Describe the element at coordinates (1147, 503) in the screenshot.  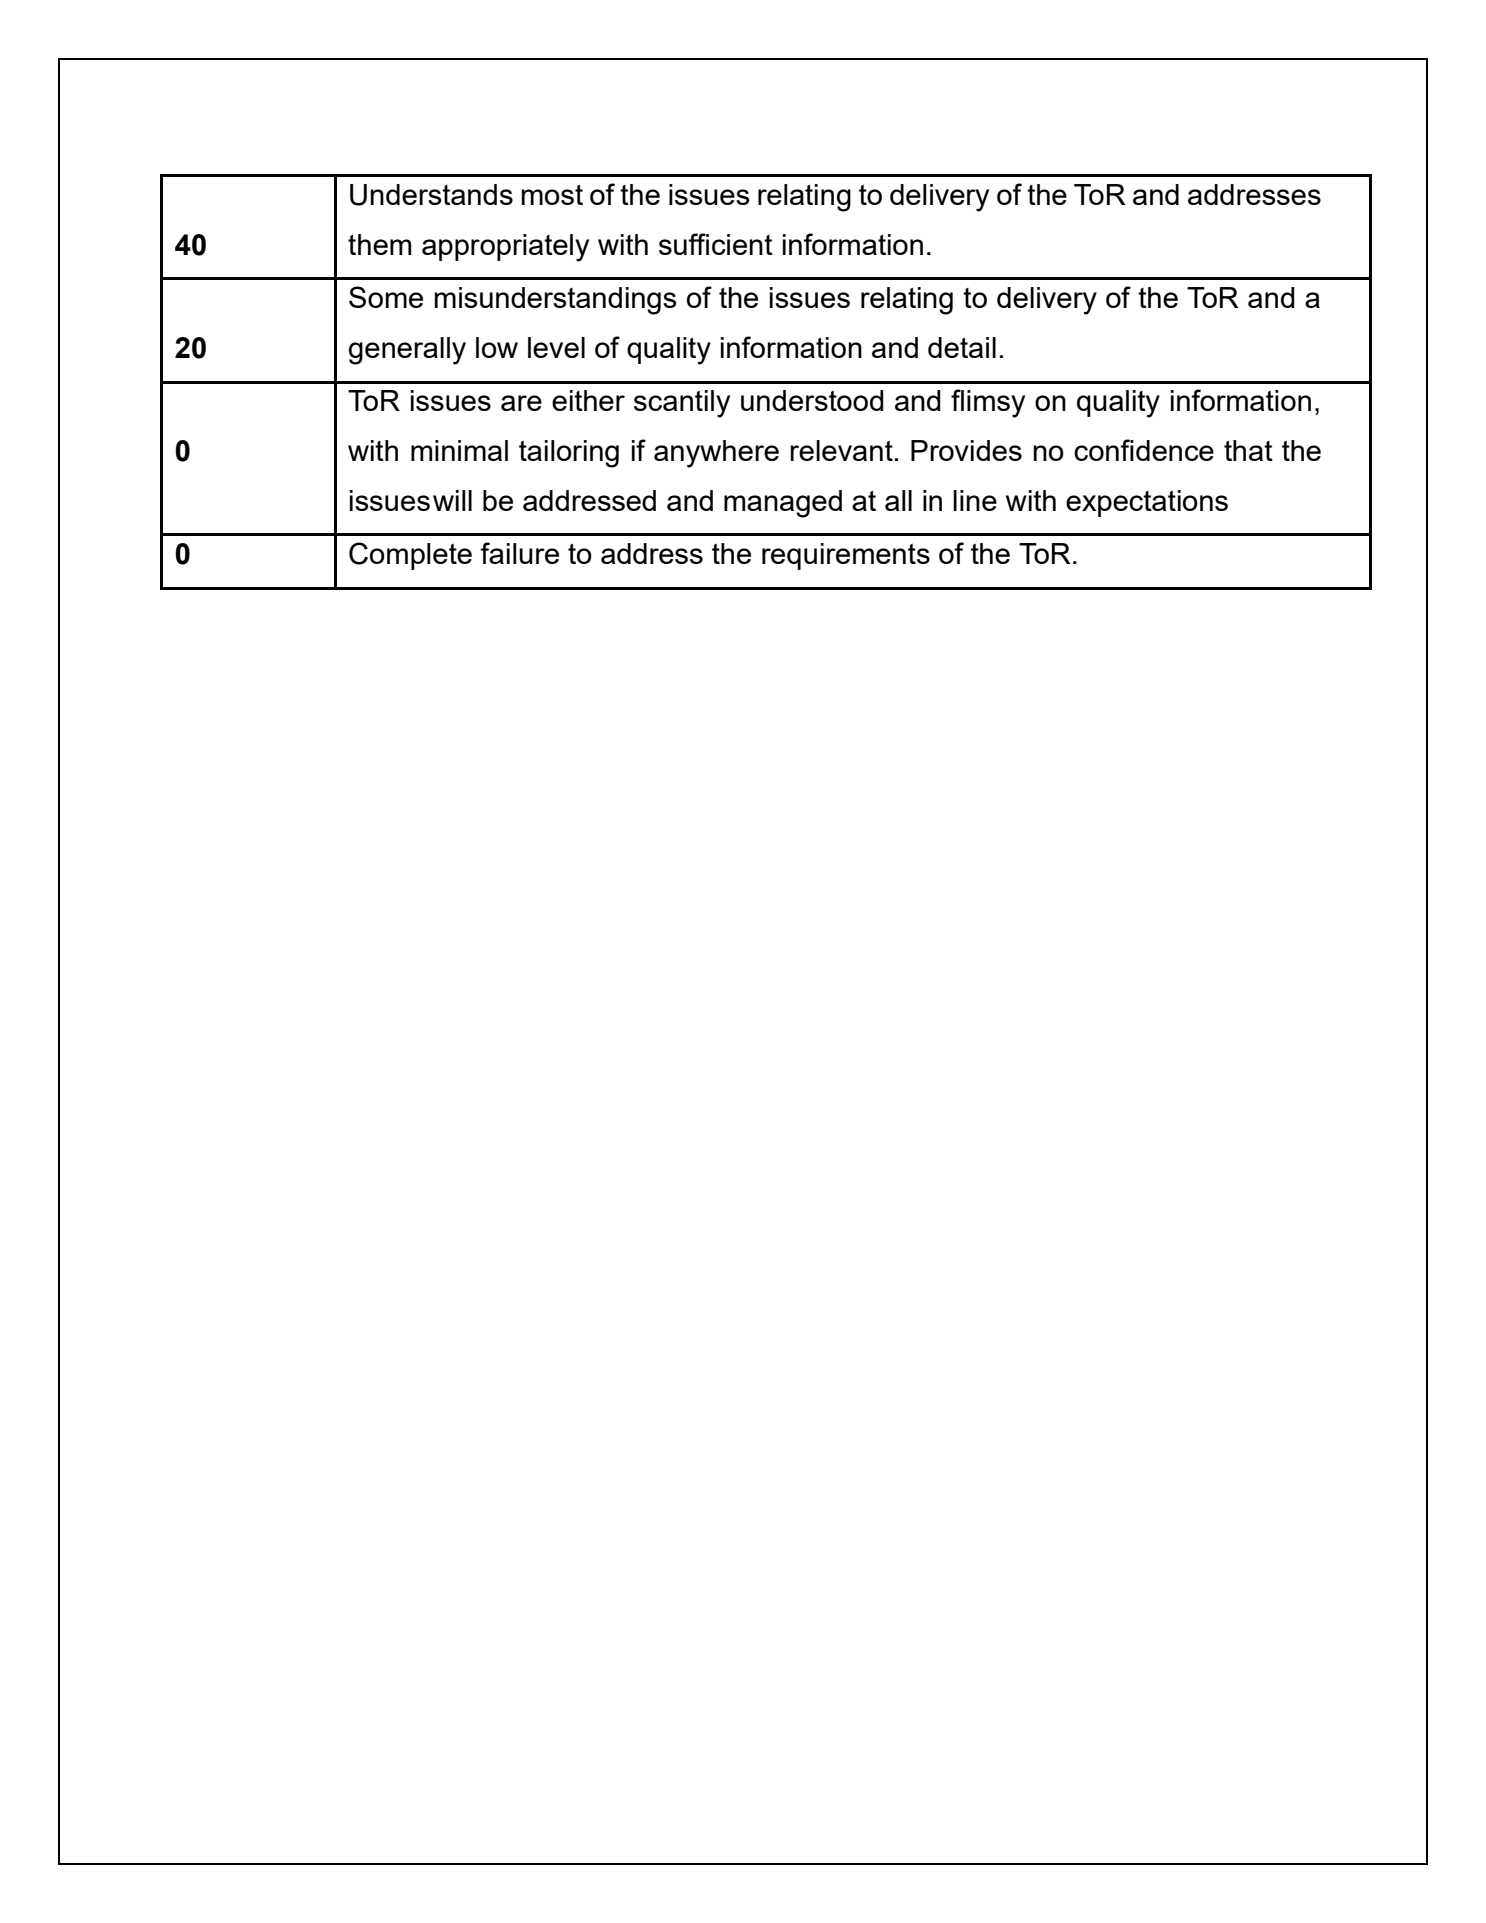
I see `expectations` at that location.
